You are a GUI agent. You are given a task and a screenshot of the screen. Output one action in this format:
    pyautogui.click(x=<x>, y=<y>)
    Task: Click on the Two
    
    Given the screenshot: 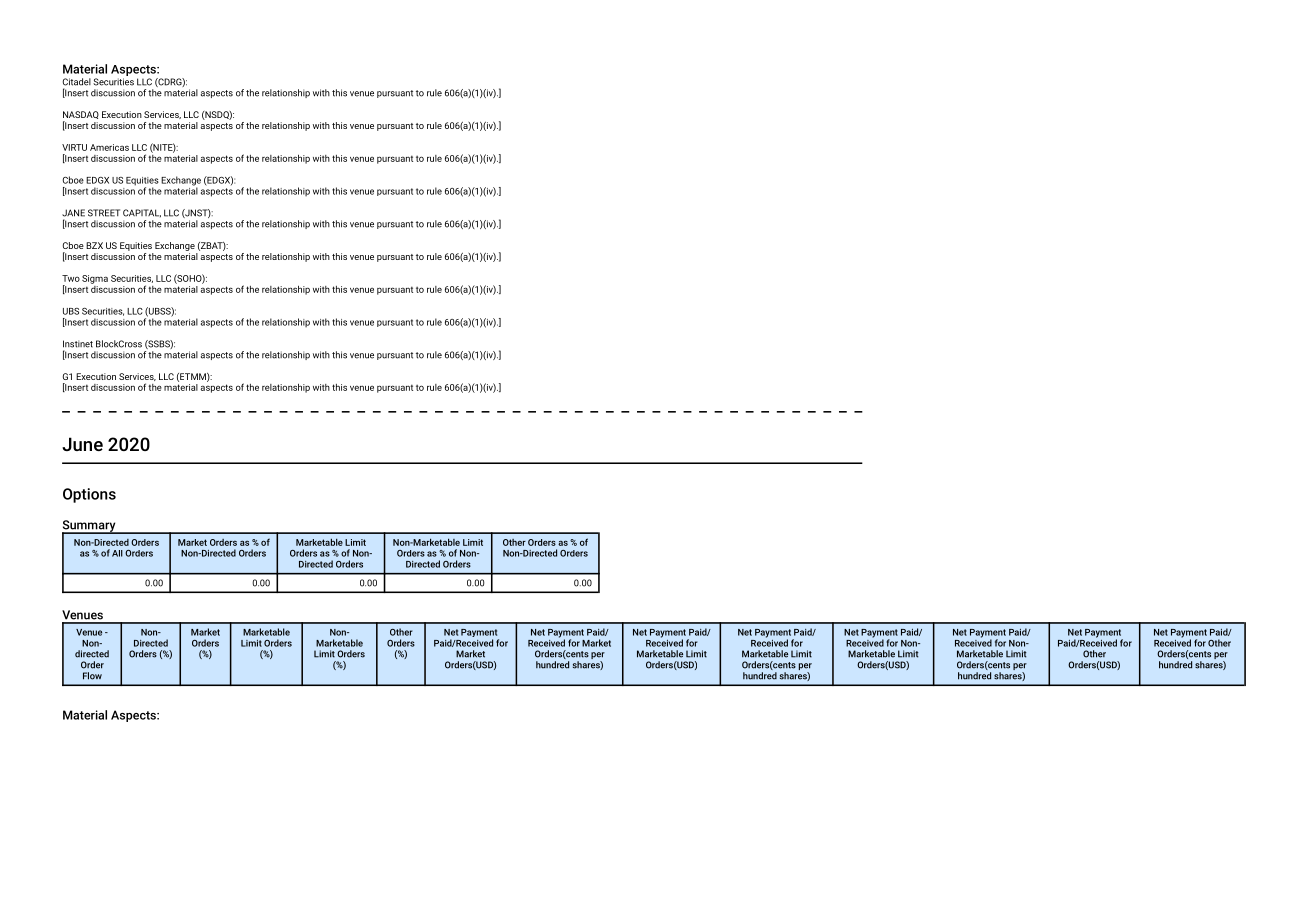 What is the action you would take?
    pyautogui.click(x=71, y=278)
